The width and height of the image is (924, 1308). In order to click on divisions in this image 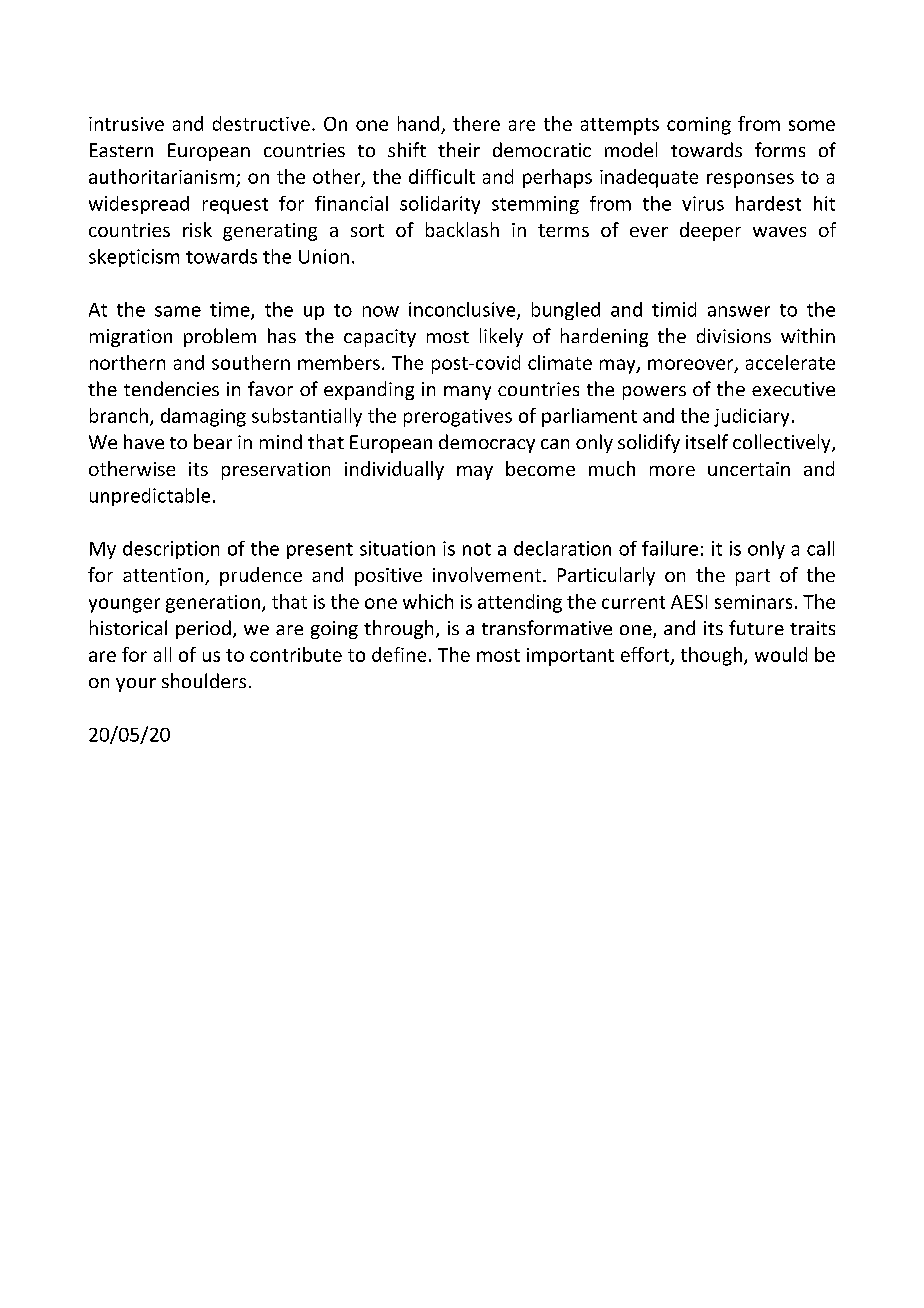, I will do `click(734, 335)`.
